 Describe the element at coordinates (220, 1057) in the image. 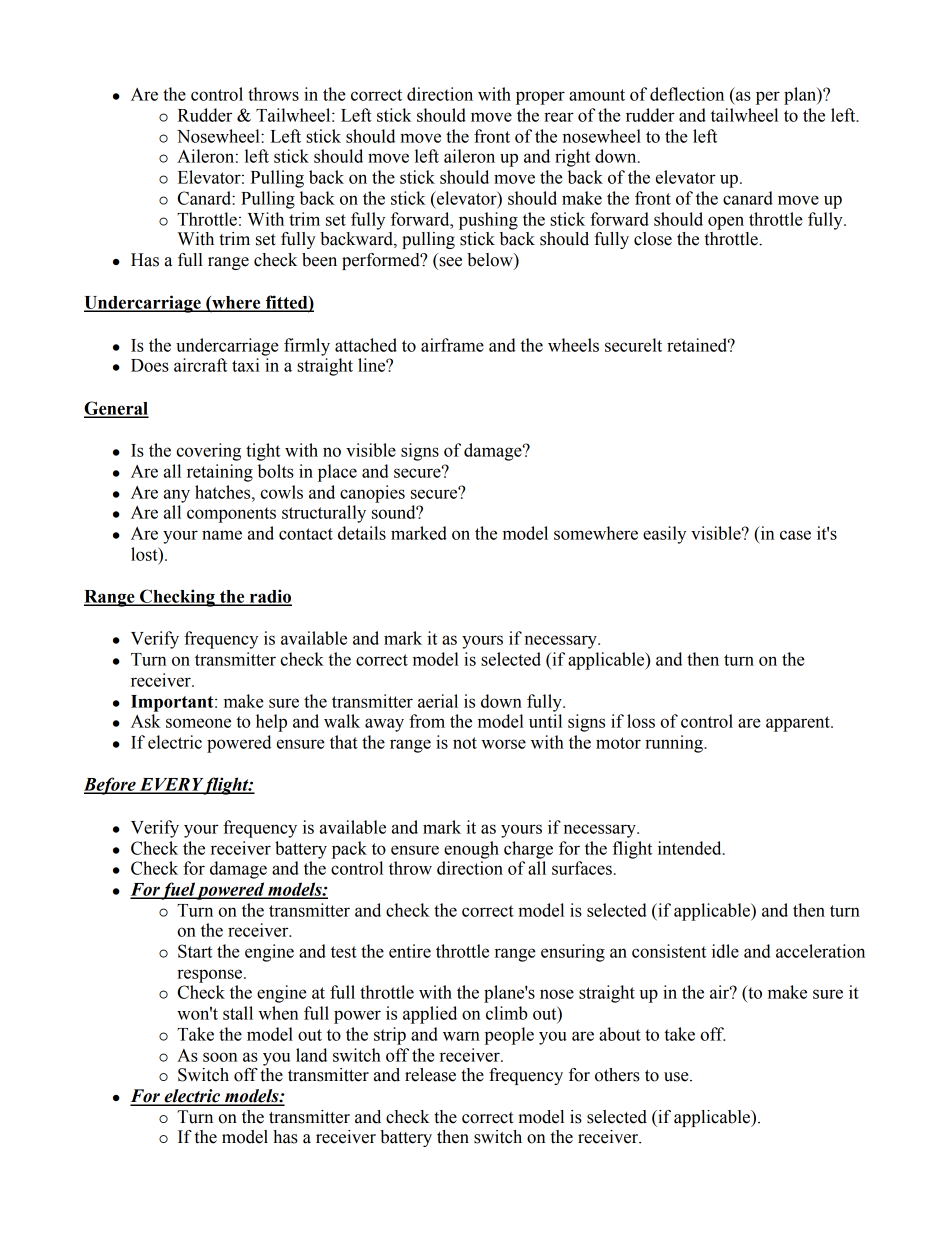

I see `soon` at that location.
